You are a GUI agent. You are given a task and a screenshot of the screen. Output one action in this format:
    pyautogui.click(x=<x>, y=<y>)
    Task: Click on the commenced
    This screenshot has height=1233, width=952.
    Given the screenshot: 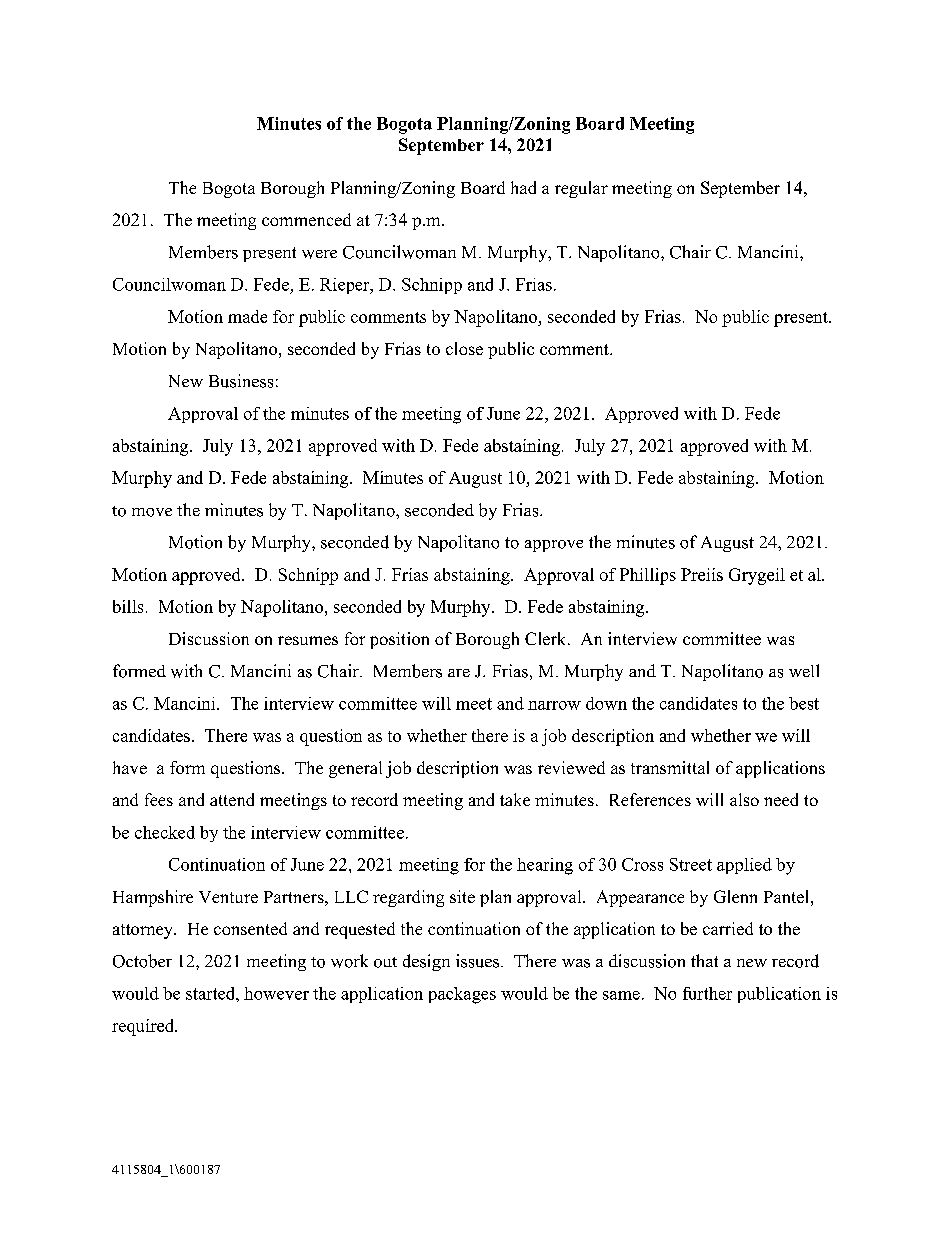 What is the action you would take?
    pyautogui.click(x=306, y=219)
